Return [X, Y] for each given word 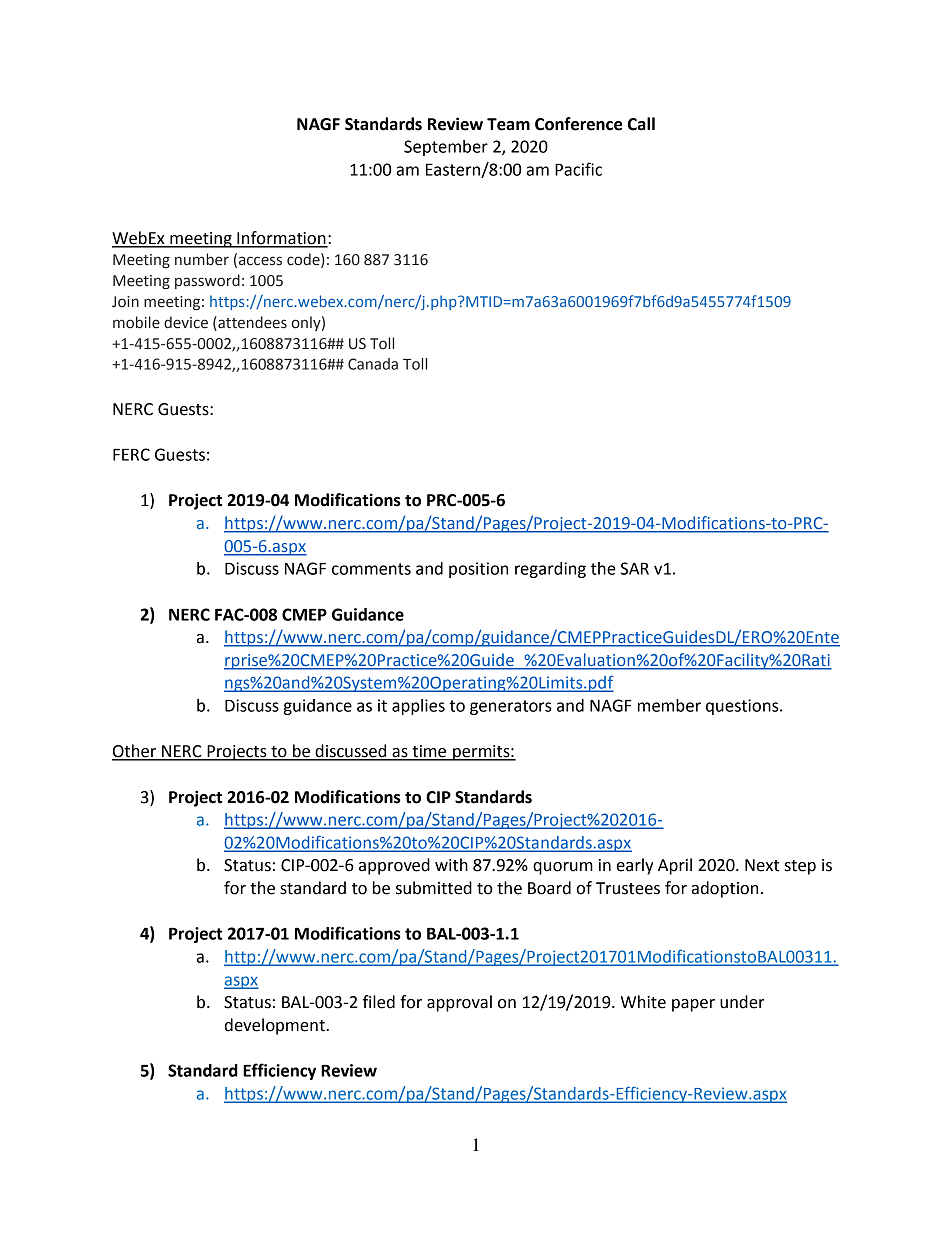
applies [418, 707]
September [446, 148]
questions [743, 707]
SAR [635, 568]
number [202, 259]
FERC [131, 454]
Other [135, 752]
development [276, 1026]
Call [641, 124]
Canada [373, 364]
